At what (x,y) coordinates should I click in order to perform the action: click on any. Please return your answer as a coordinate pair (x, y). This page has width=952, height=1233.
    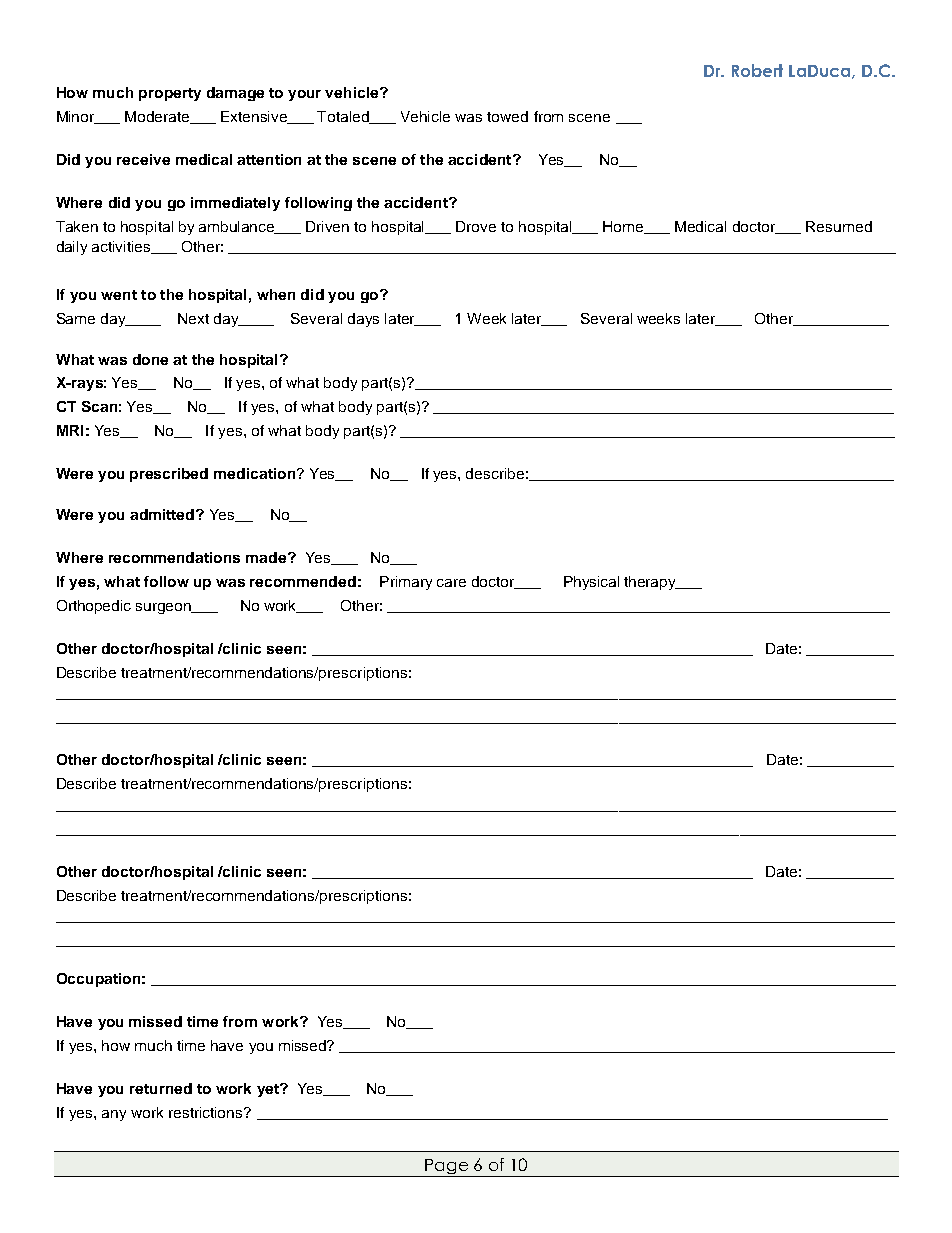
    Looking at the image, I should click on (114, 1115).
